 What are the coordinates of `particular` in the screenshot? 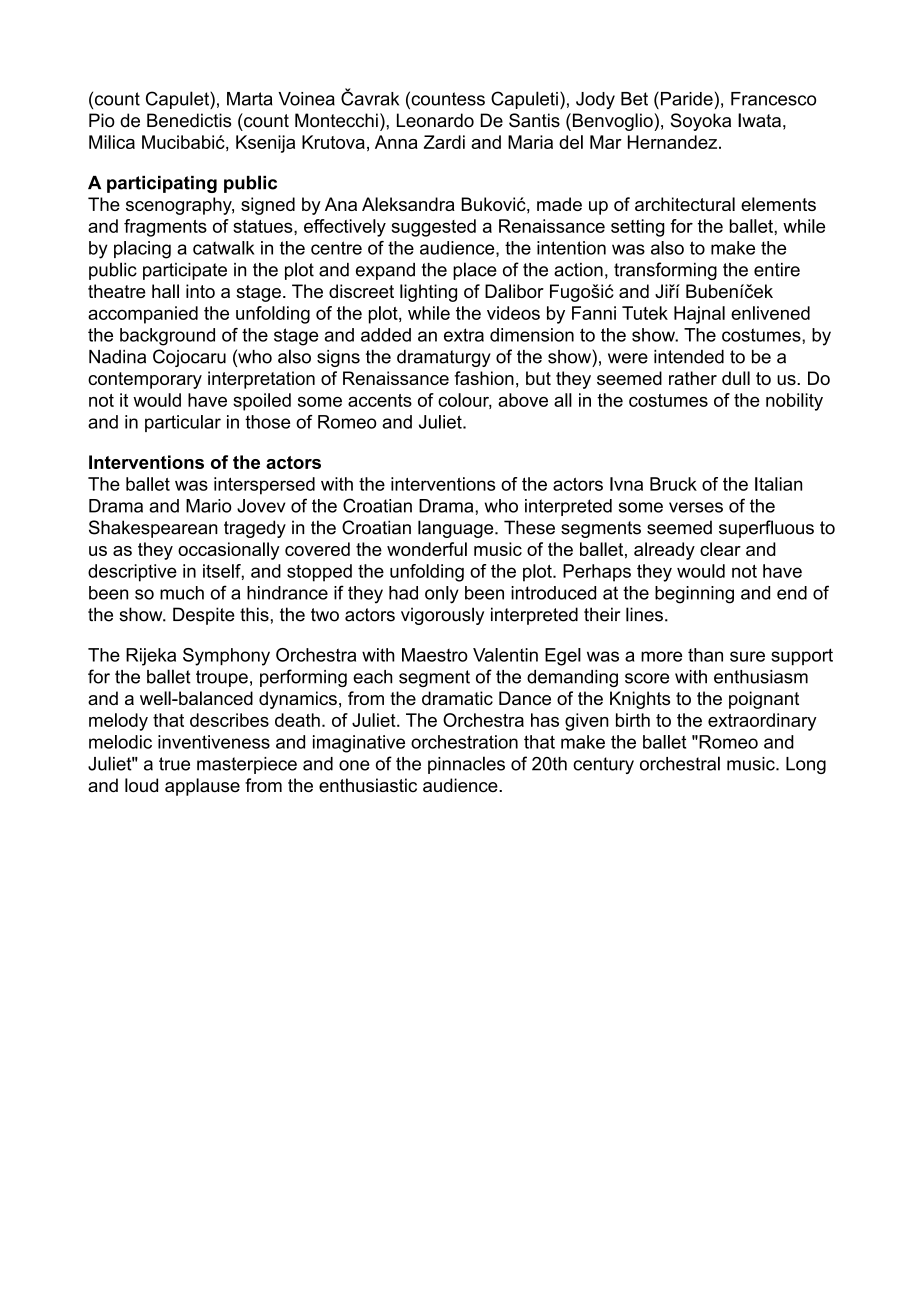 It's located at (183, 423).
